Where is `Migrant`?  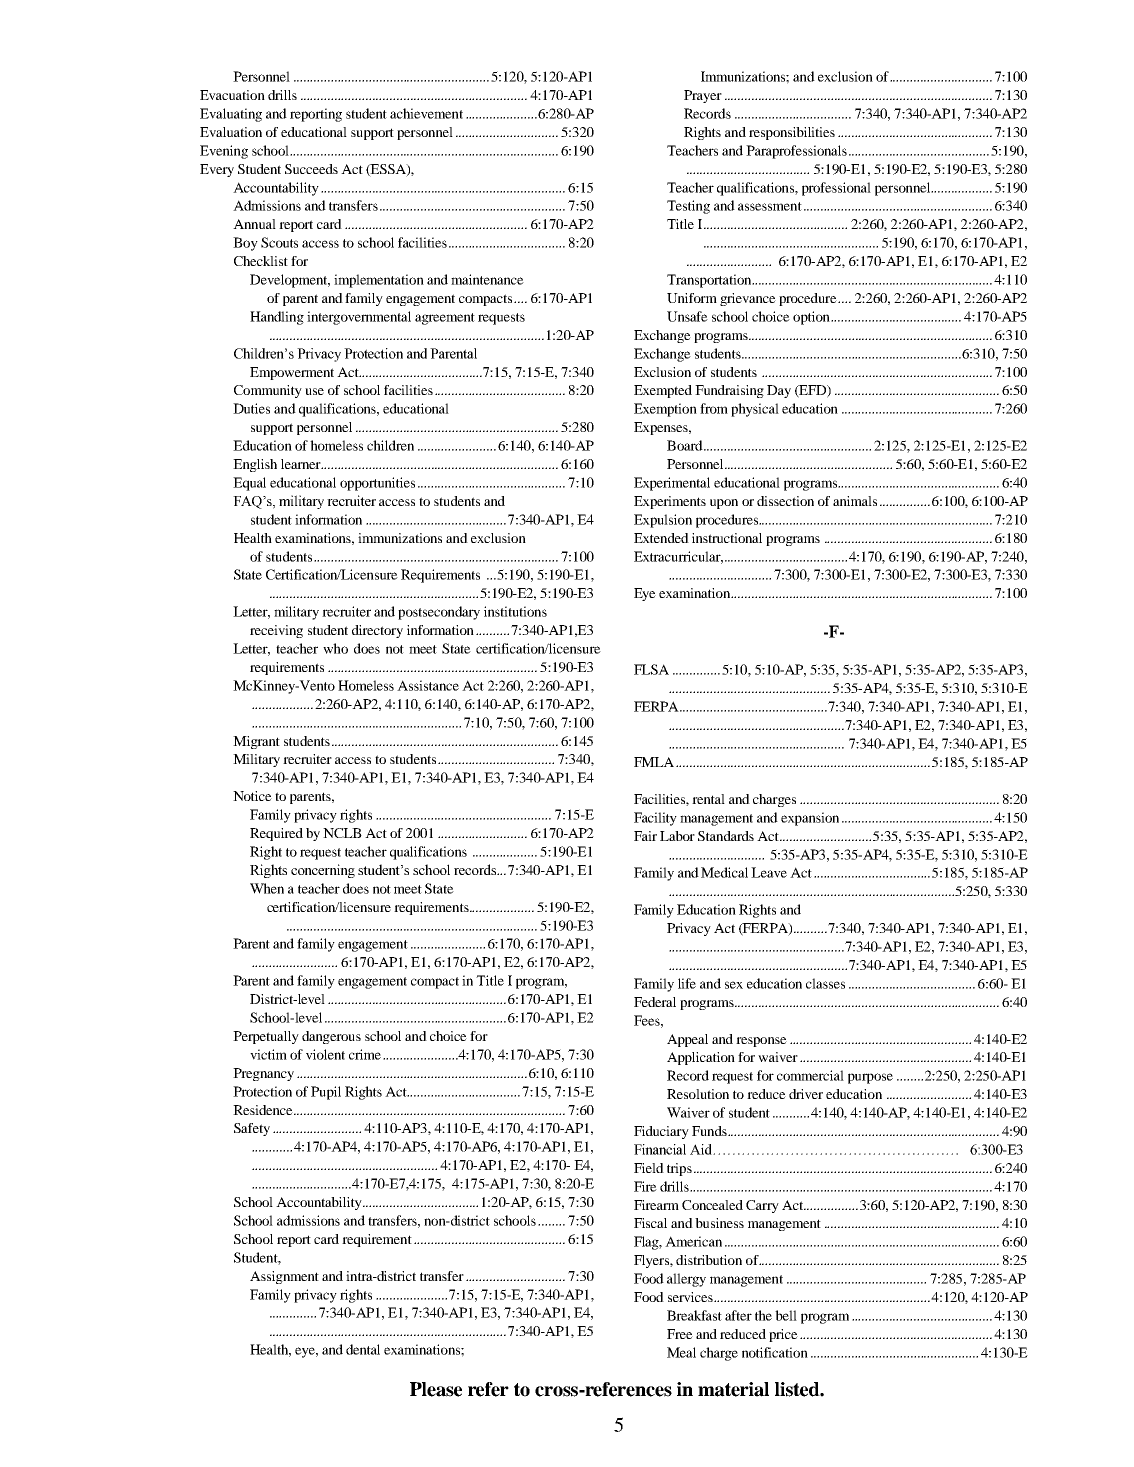 Migrant is located at coordinates (256, 742).
